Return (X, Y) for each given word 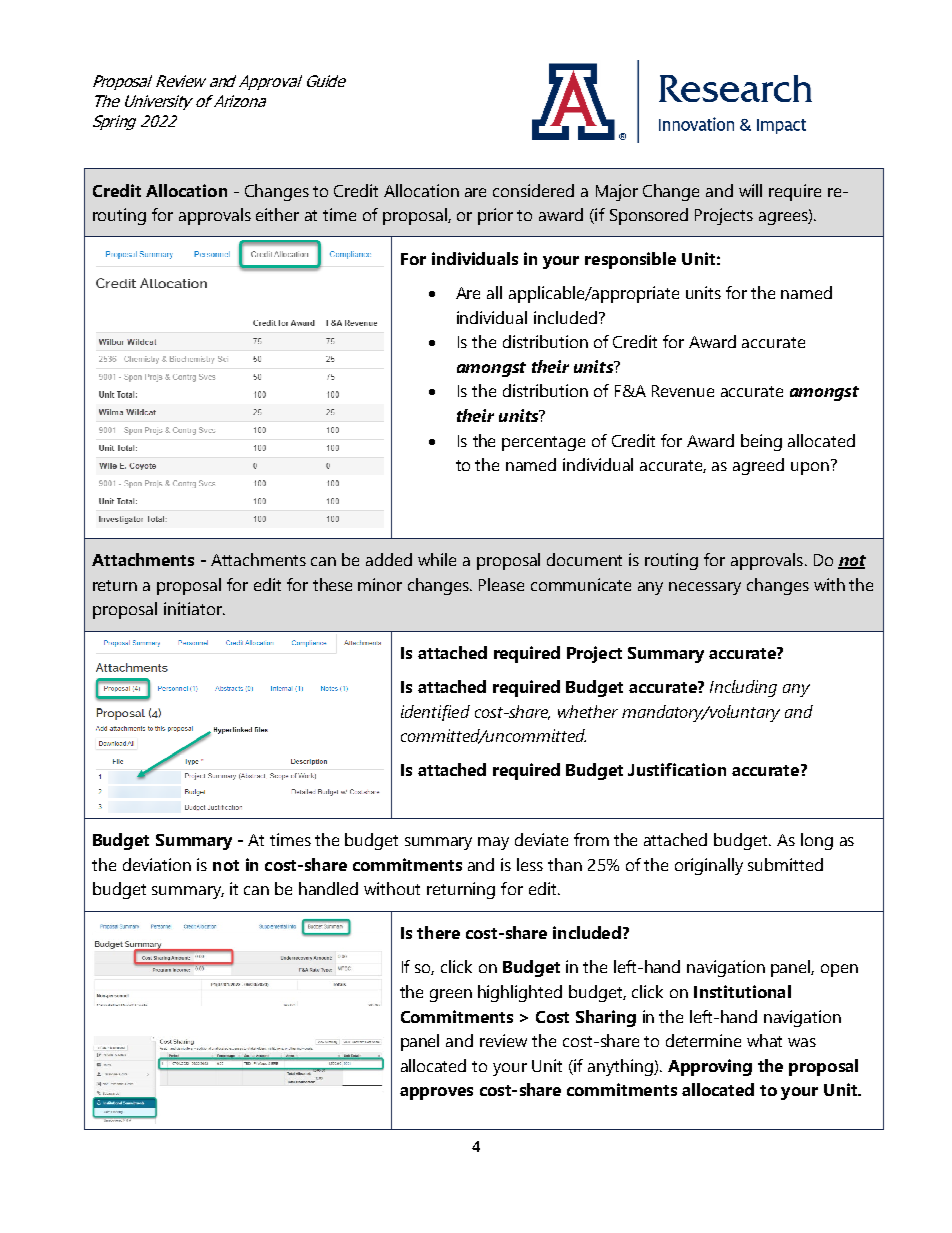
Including (743, 688)
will (750, 190)
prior (495, 216)
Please (501, 584)
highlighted (520, 993)
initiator (194, 608)
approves (436, 1093)
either (277, 214)
